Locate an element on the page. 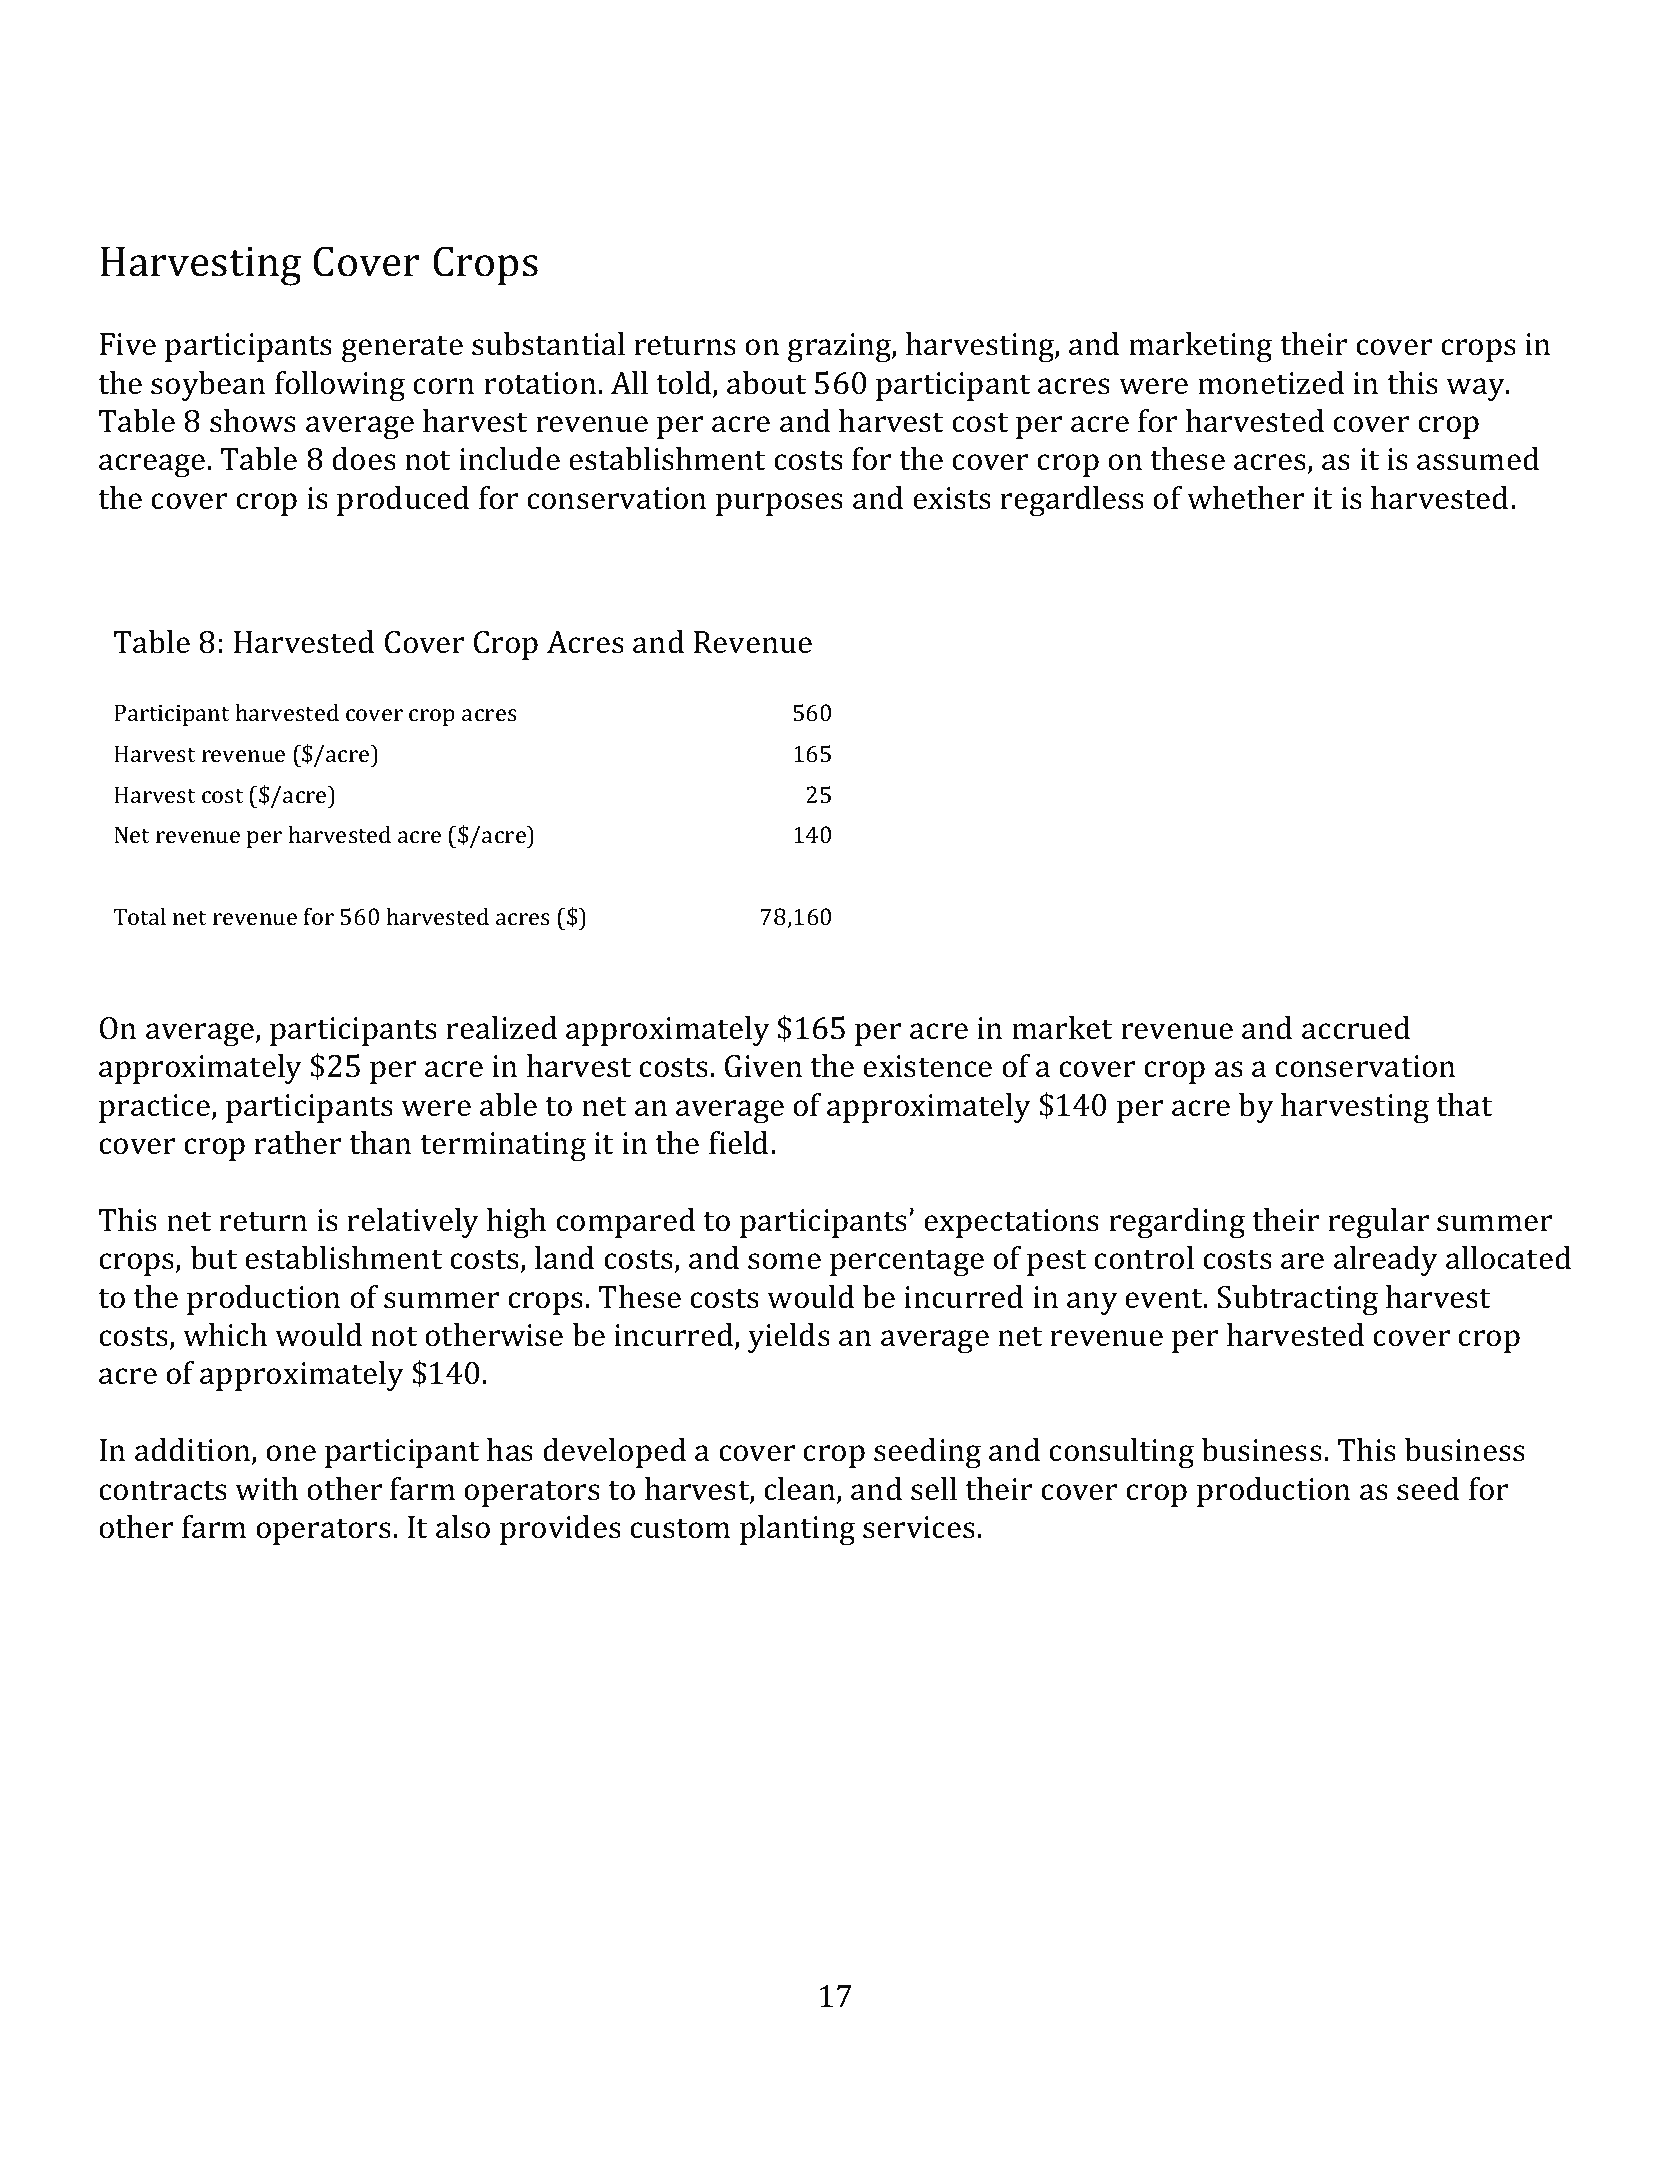  about is located at coordinates (766, 383).
